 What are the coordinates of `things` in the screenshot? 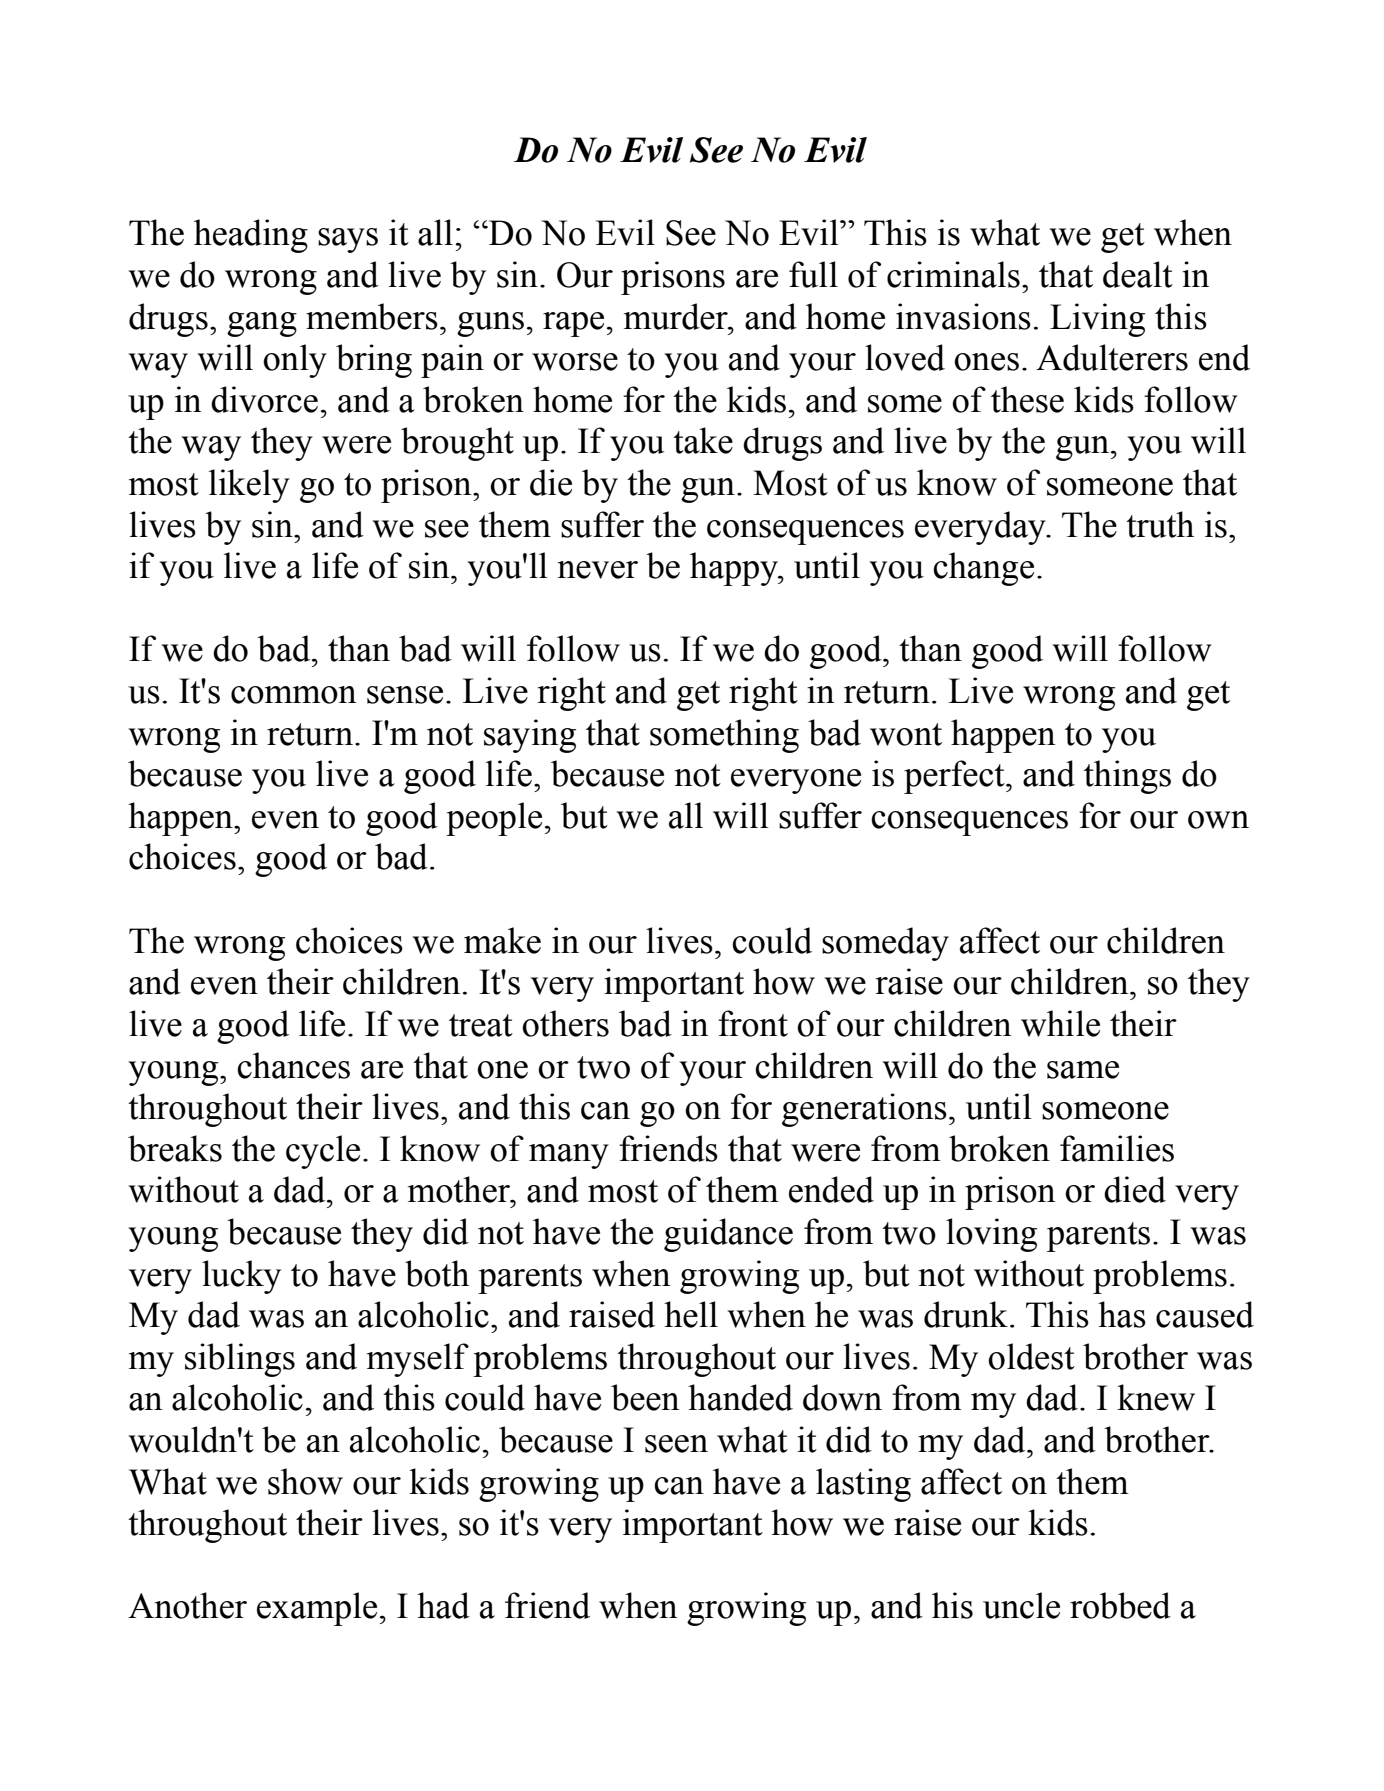 It's located at (1127, 777).
